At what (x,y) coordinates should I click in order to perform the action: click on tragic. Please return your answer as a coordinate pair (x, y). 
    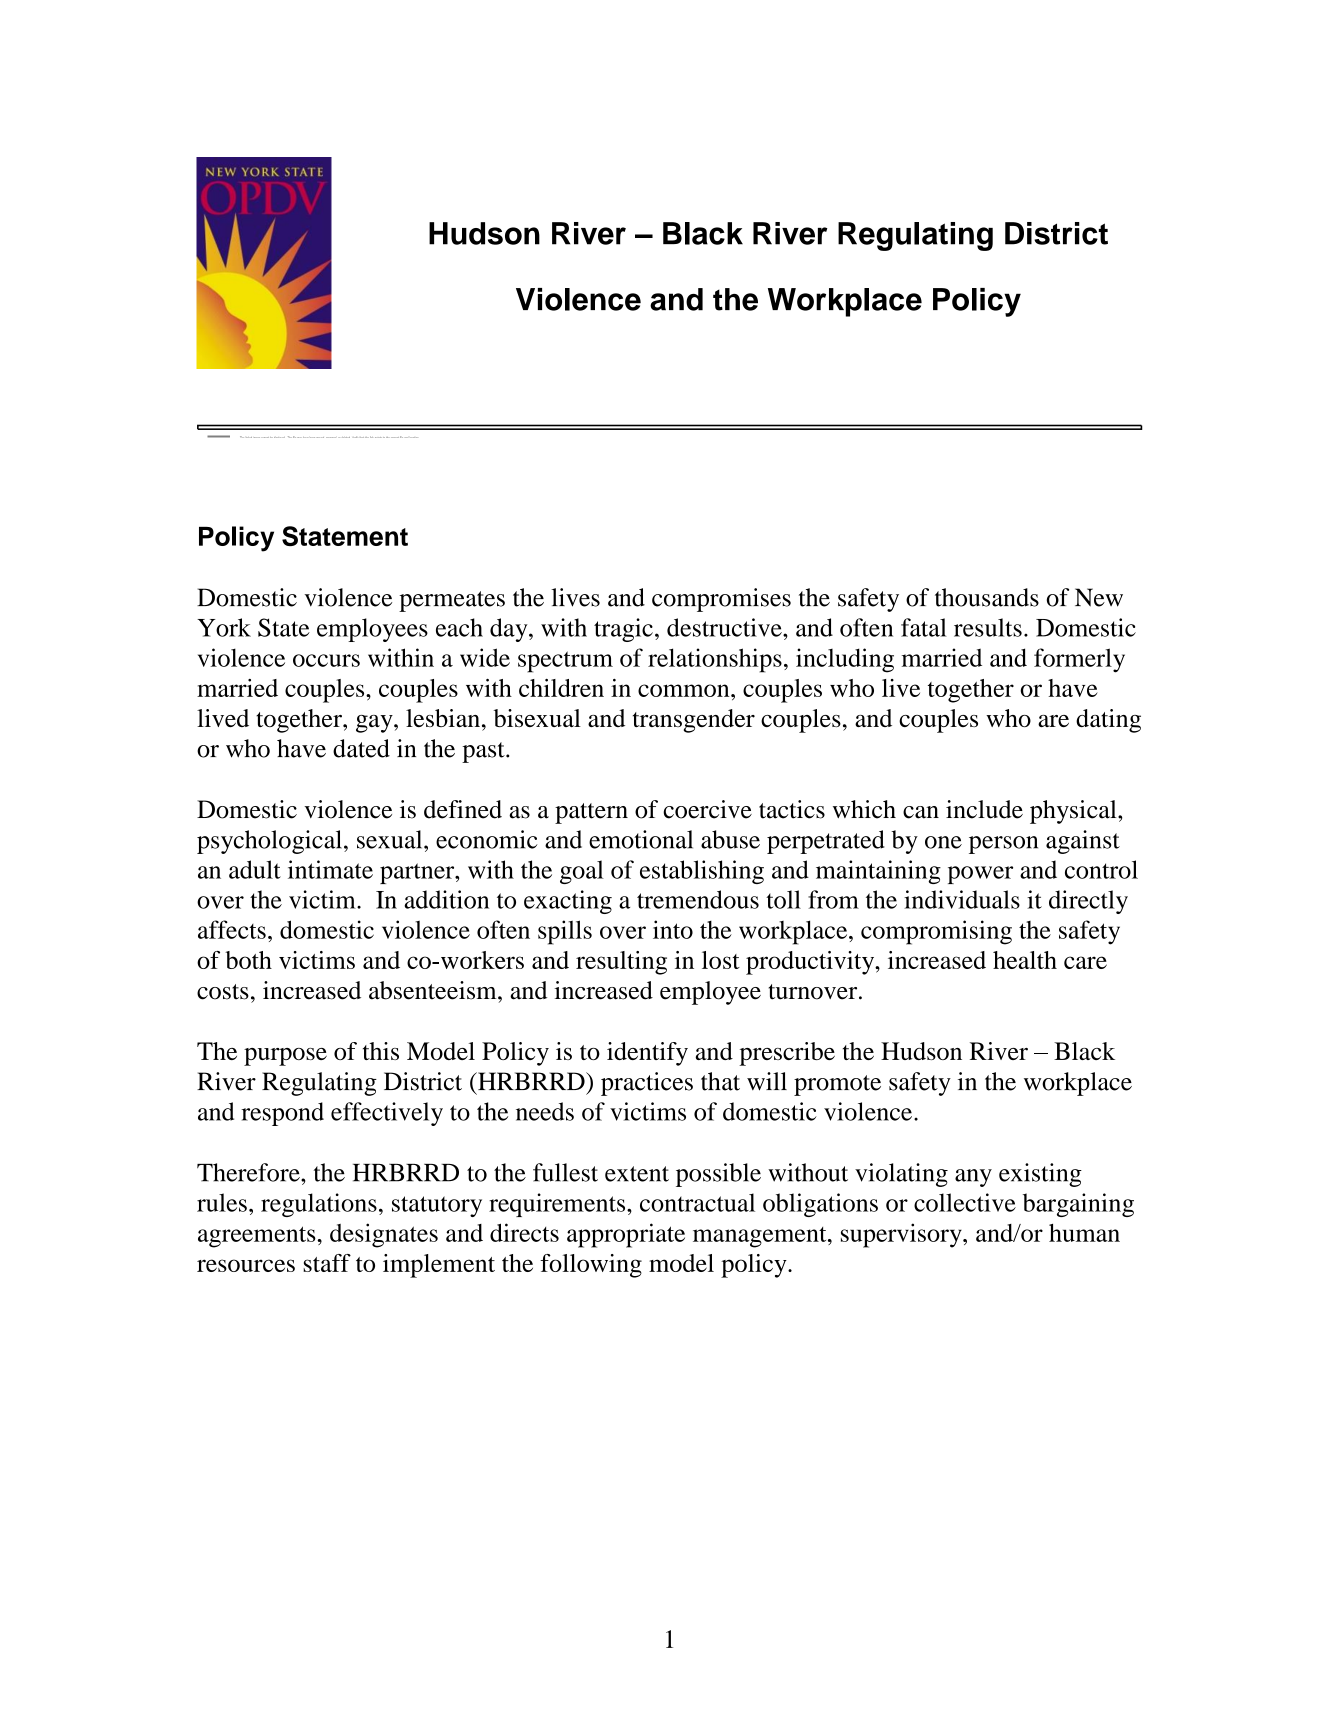
    Looking at the image, I should click on (623, 630).
